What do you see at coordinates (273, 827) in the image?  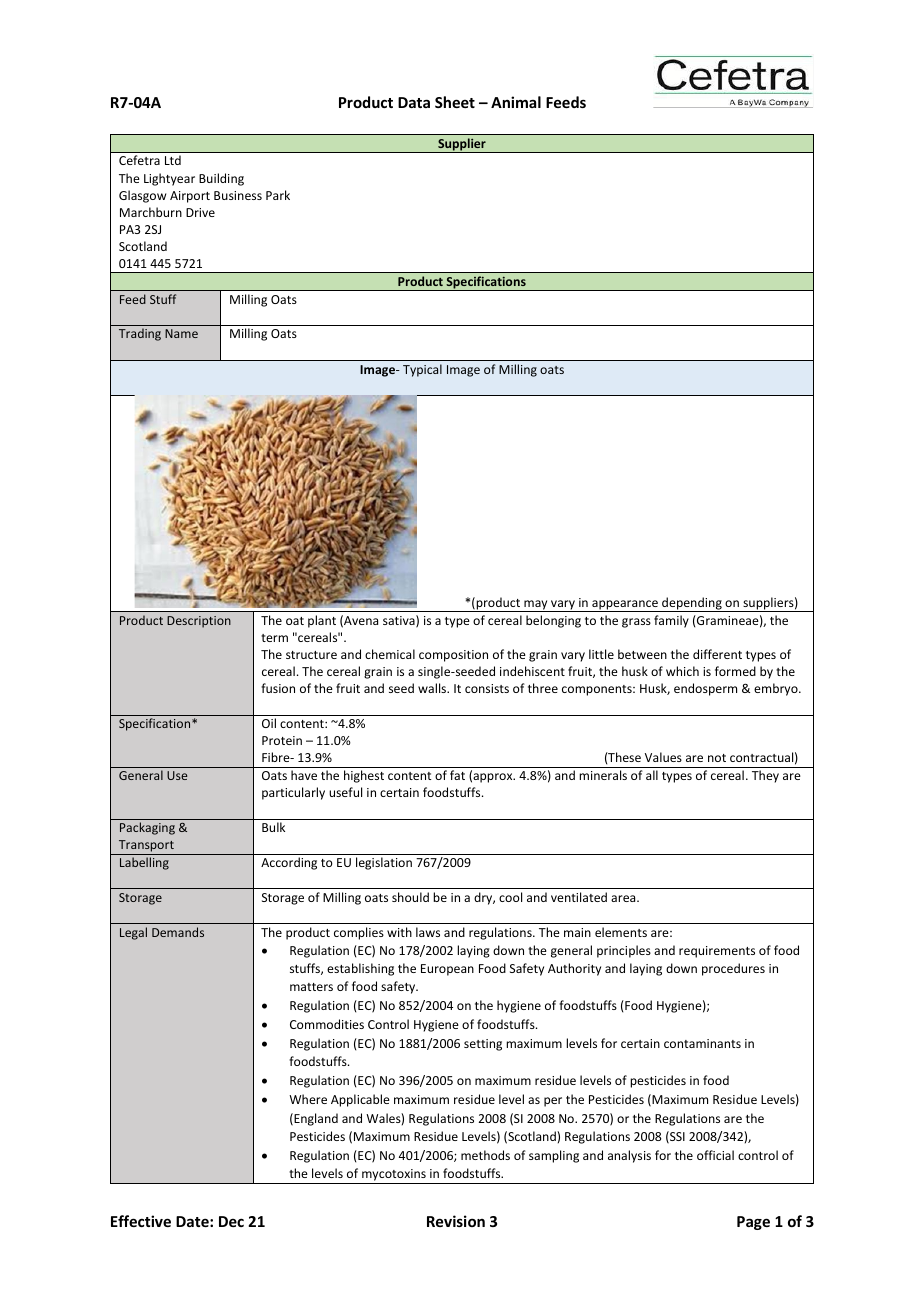 I see `Bulk` at bounding box center [273, 827].
